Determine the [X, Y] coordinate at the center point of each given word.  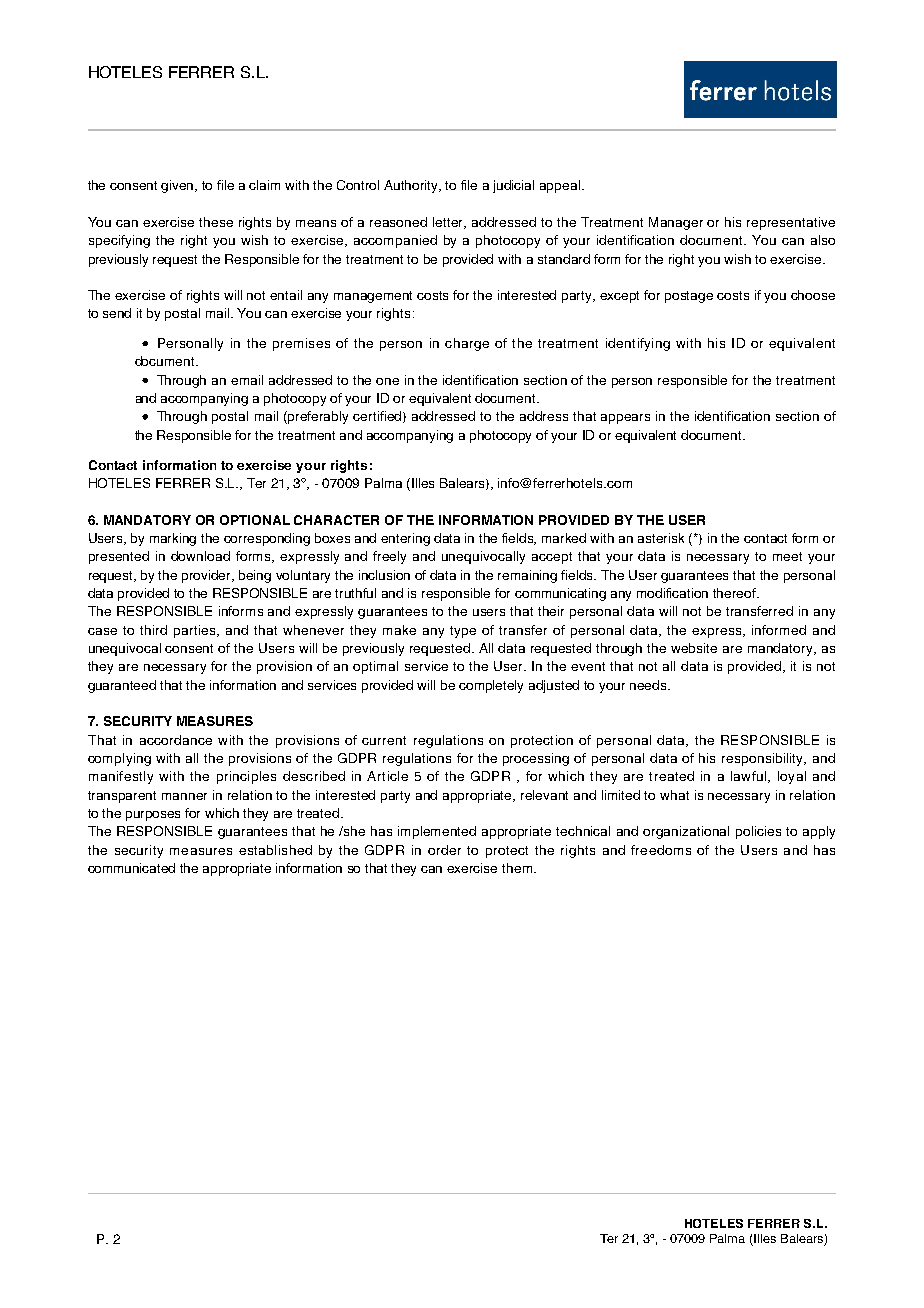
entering [405, 539]
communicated [131, 868]
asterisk [661, 538]
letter [449, 223]
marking [173, 539]
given [179, 186]
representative [791, 223]
